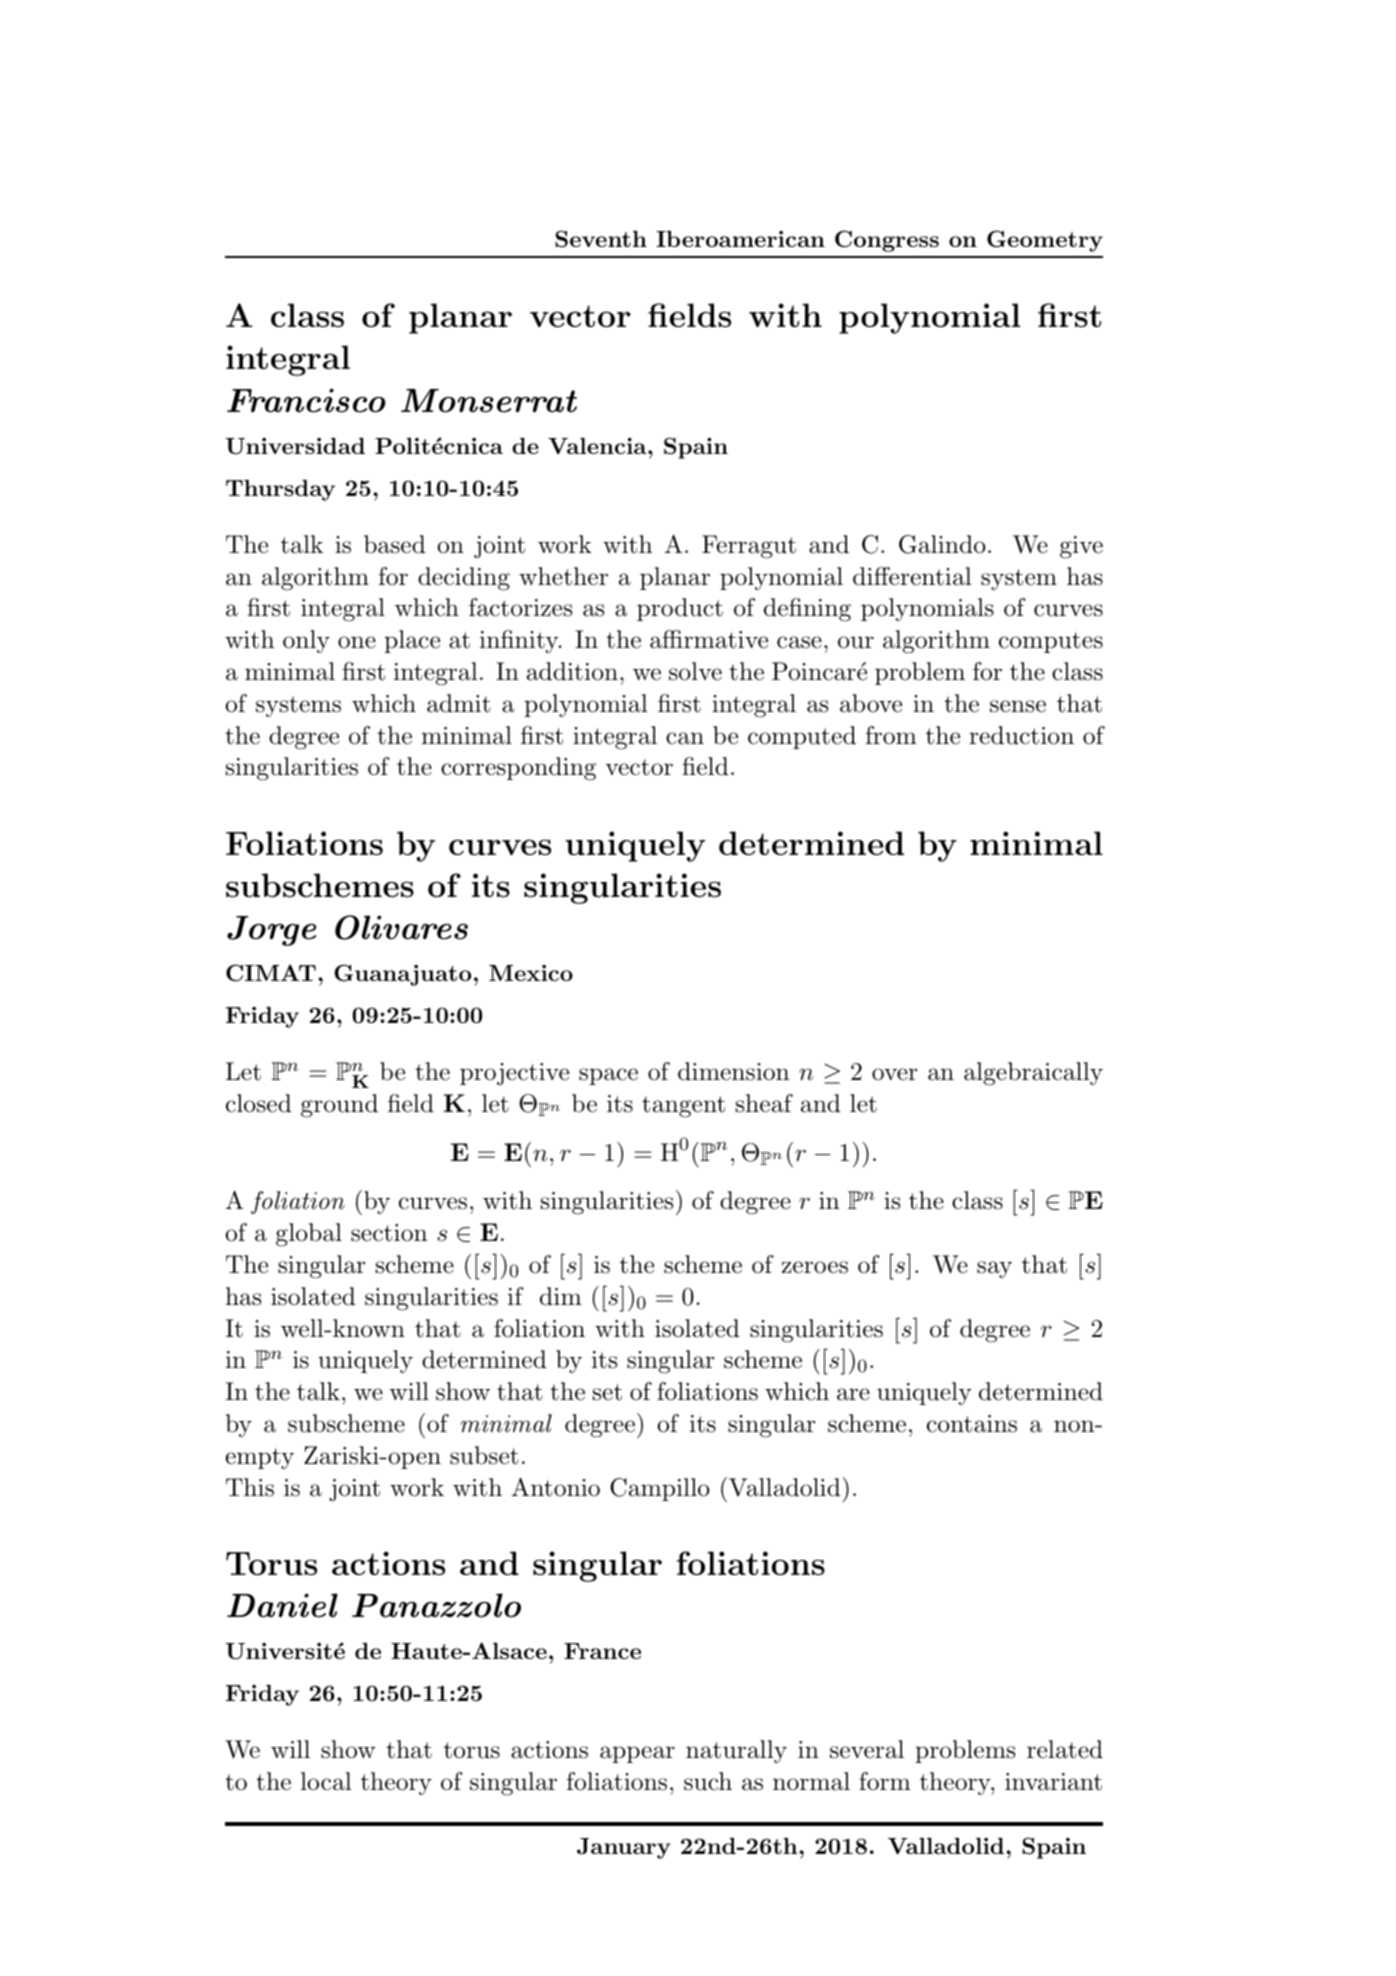 This page has height=1976, width=1396. I want to click on reduction, so click(1021, 735).
